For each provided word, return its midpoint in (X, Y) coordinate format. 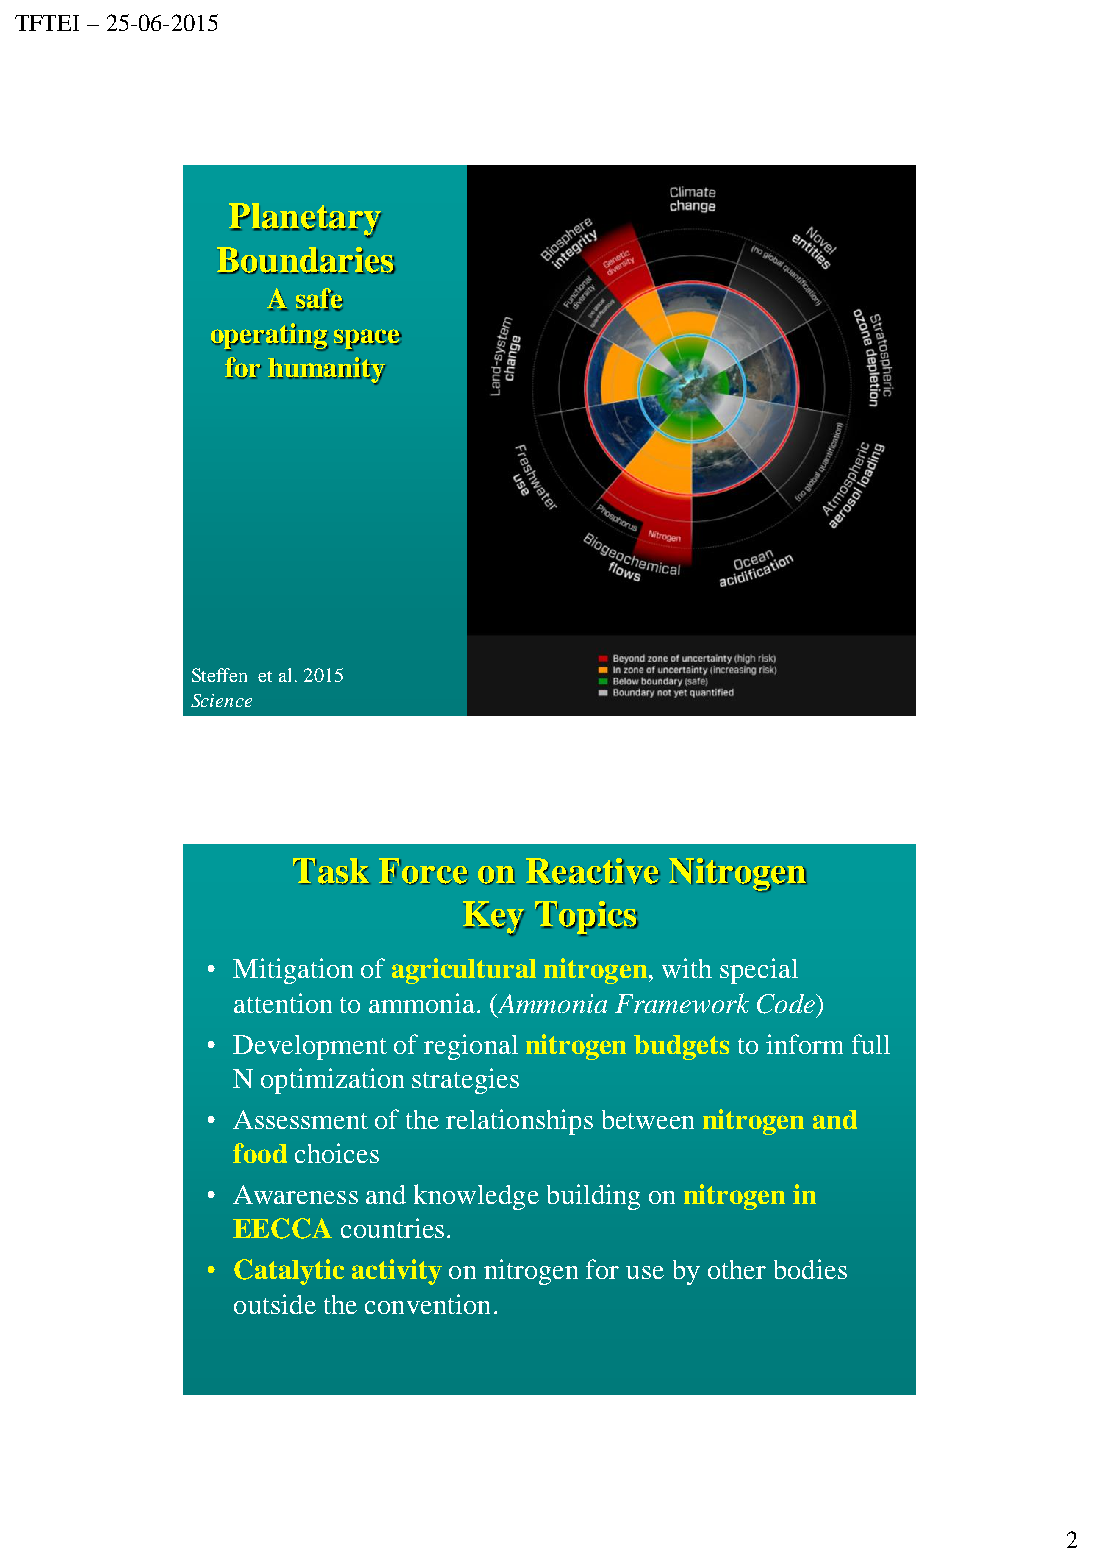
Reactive (593, 871)
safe (319, 299)
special (759, 971)
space (368, 340)
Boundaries (306, 260)
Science (221, 700)
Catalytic (289, 1272)
